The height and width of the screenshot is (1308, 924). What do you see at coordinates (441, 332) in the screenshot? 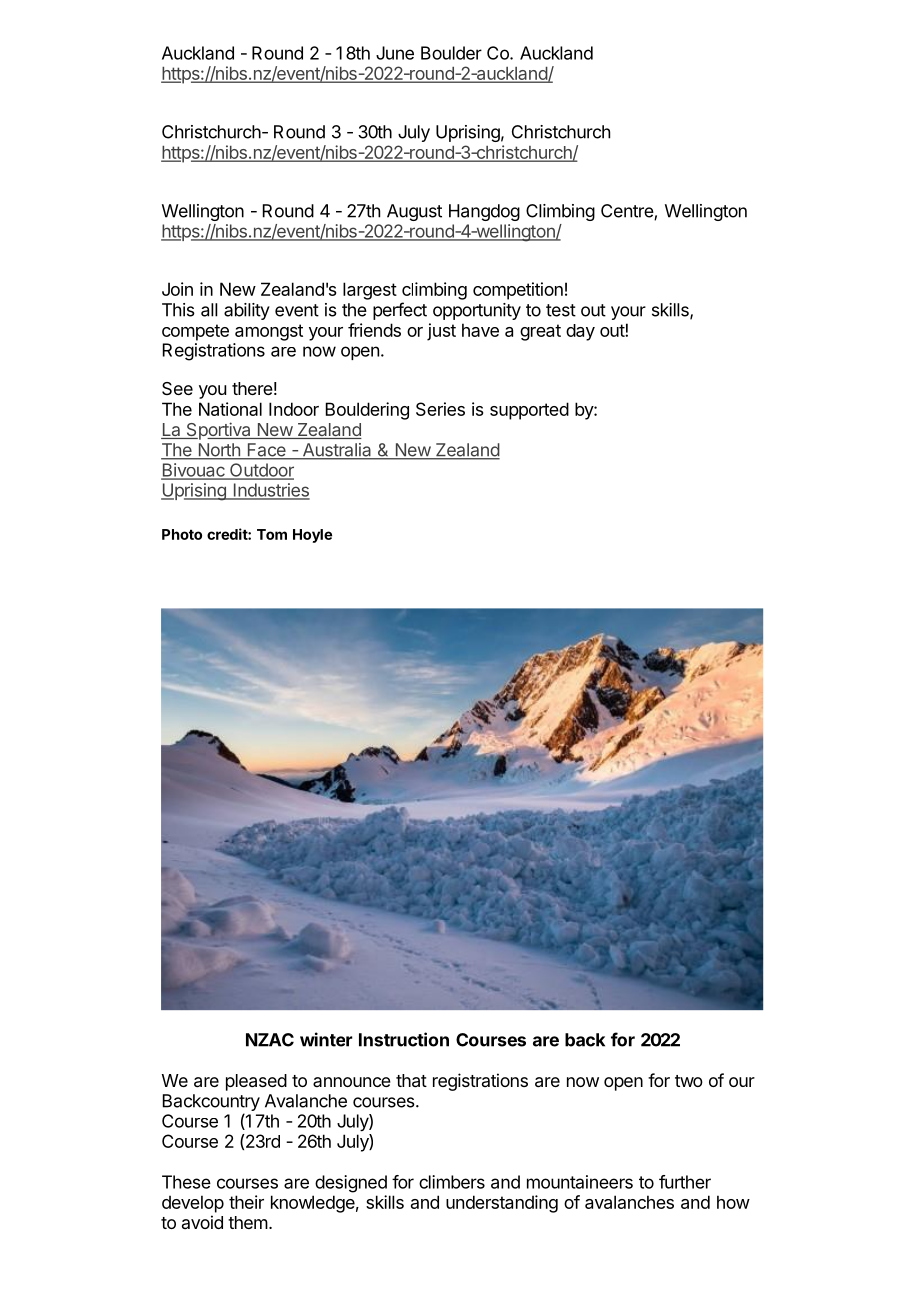
I see `just` at bounding box center [441, 332].
